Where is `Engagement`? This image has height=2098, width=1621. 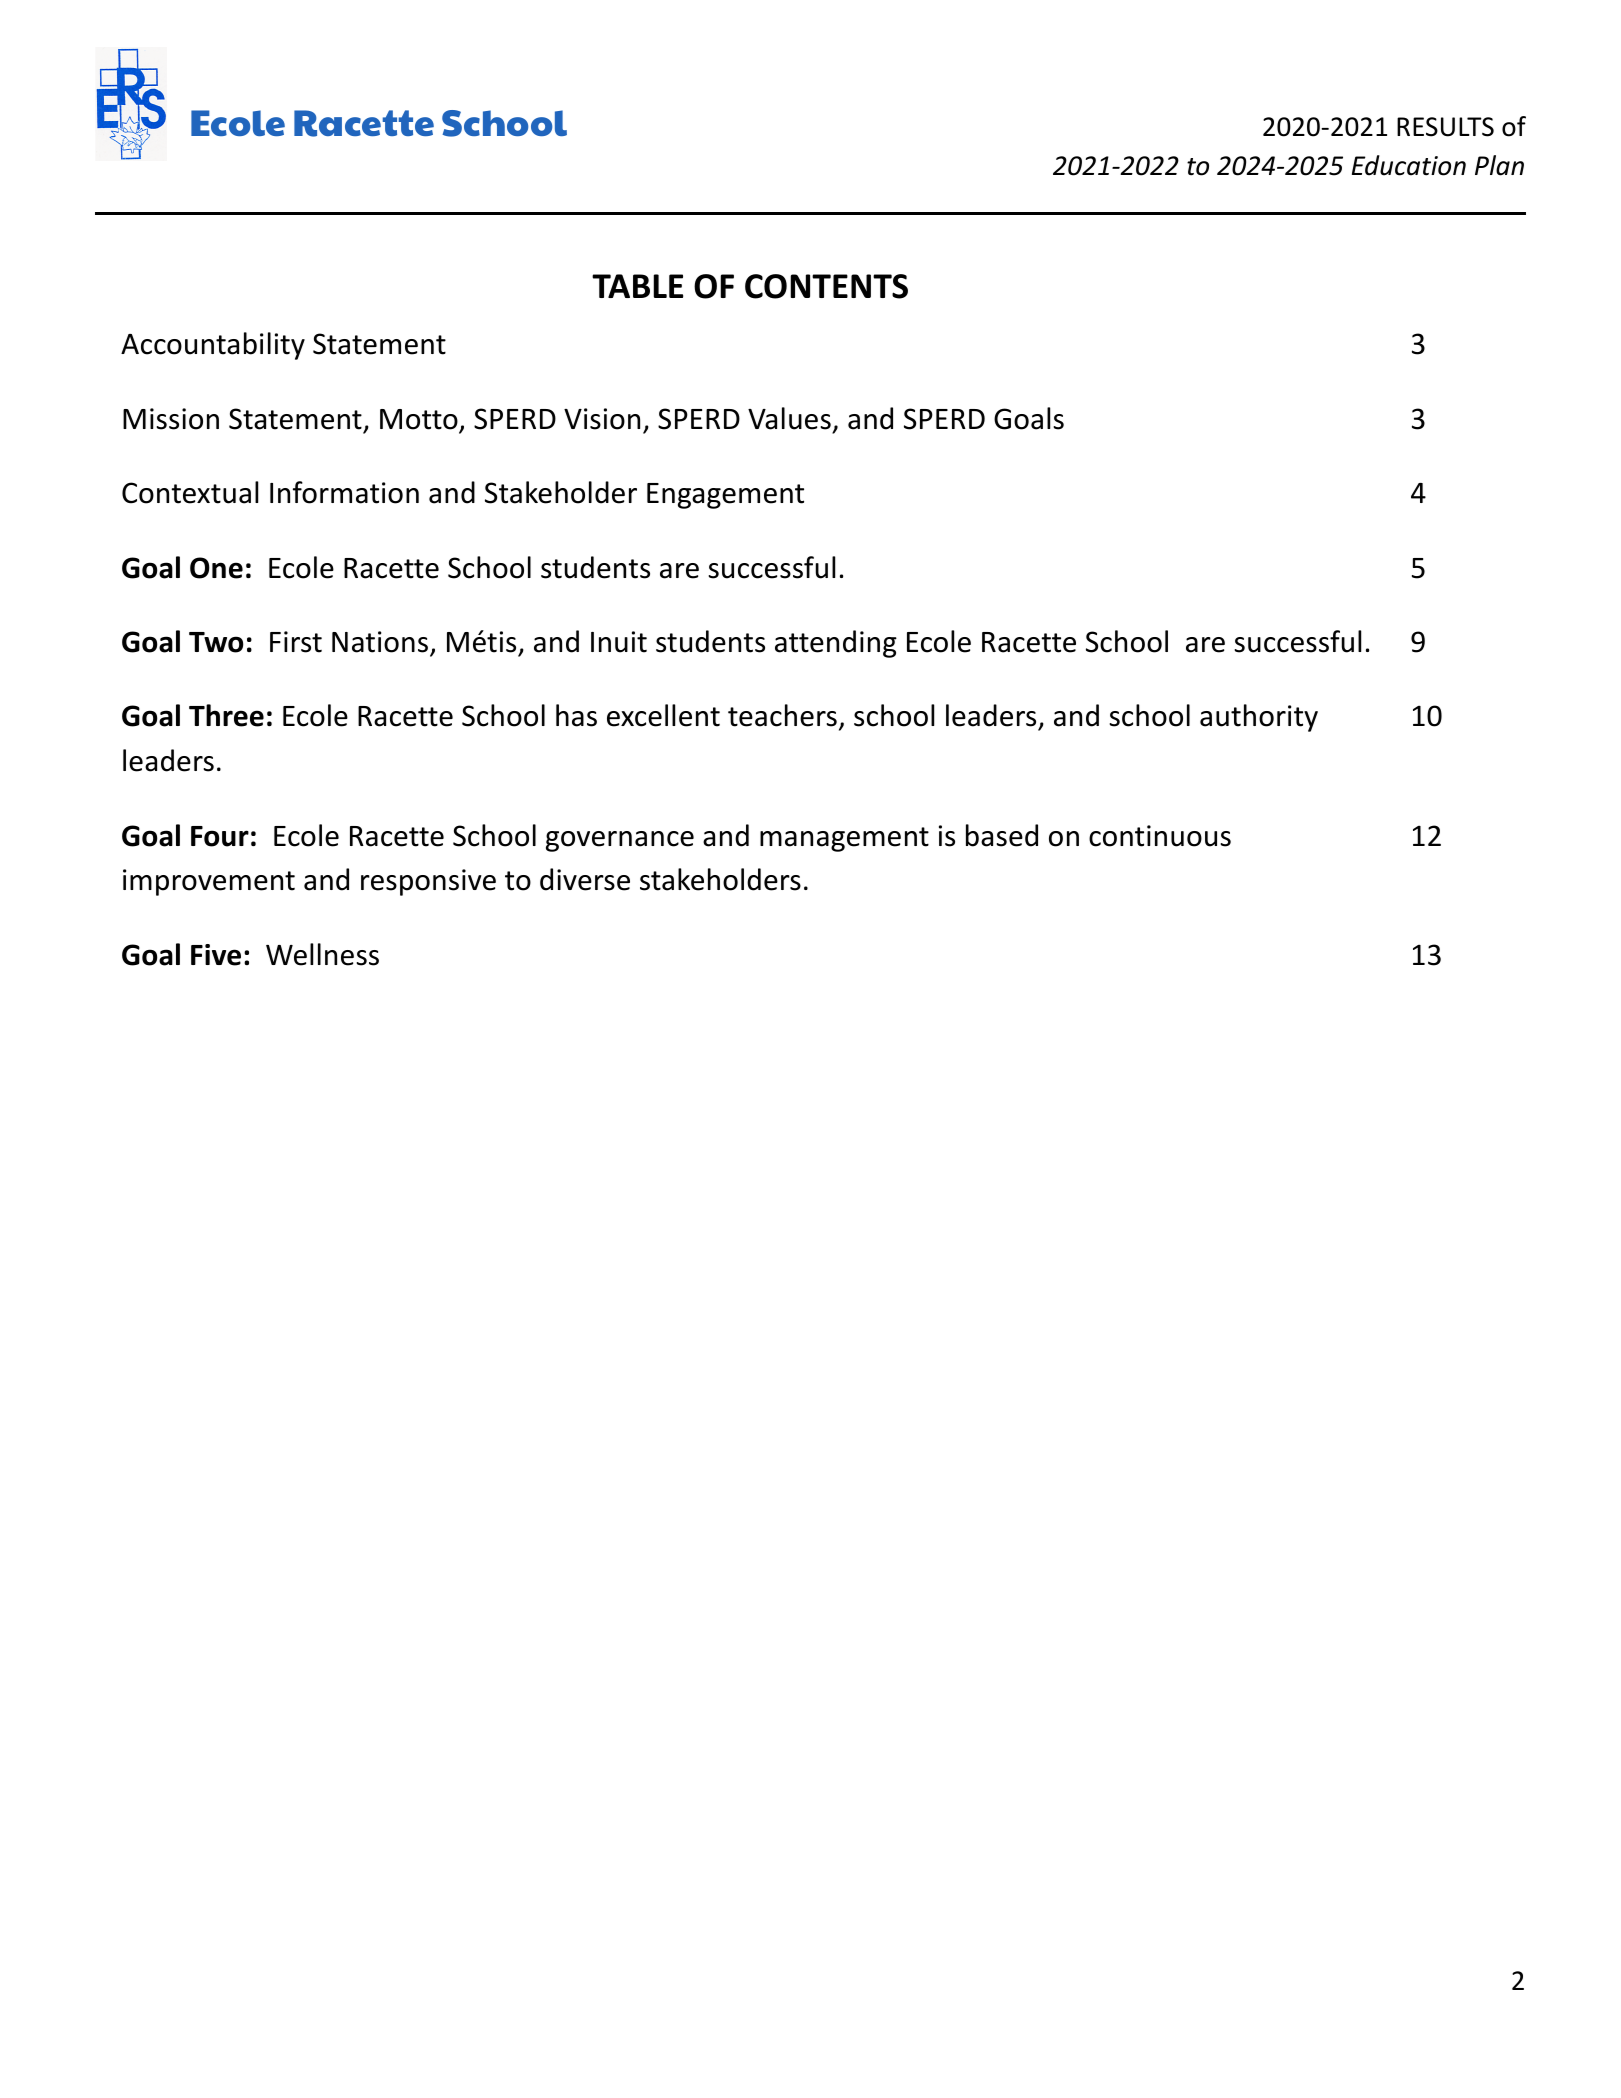
Engagement is located at coordinates (725, 496).
